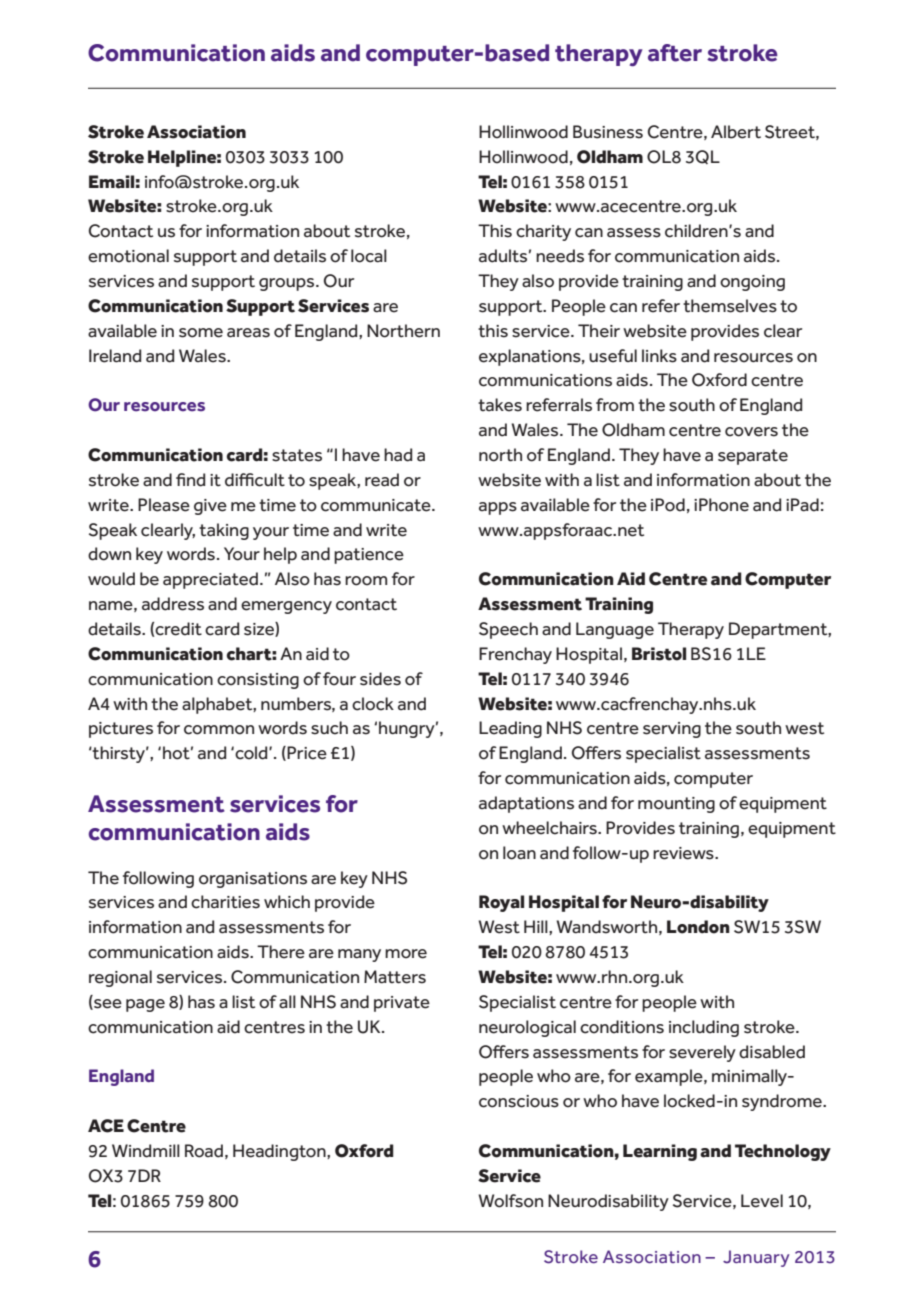  Describe the element at coordinates (190, 480) in the image. I see `find` at that location.
